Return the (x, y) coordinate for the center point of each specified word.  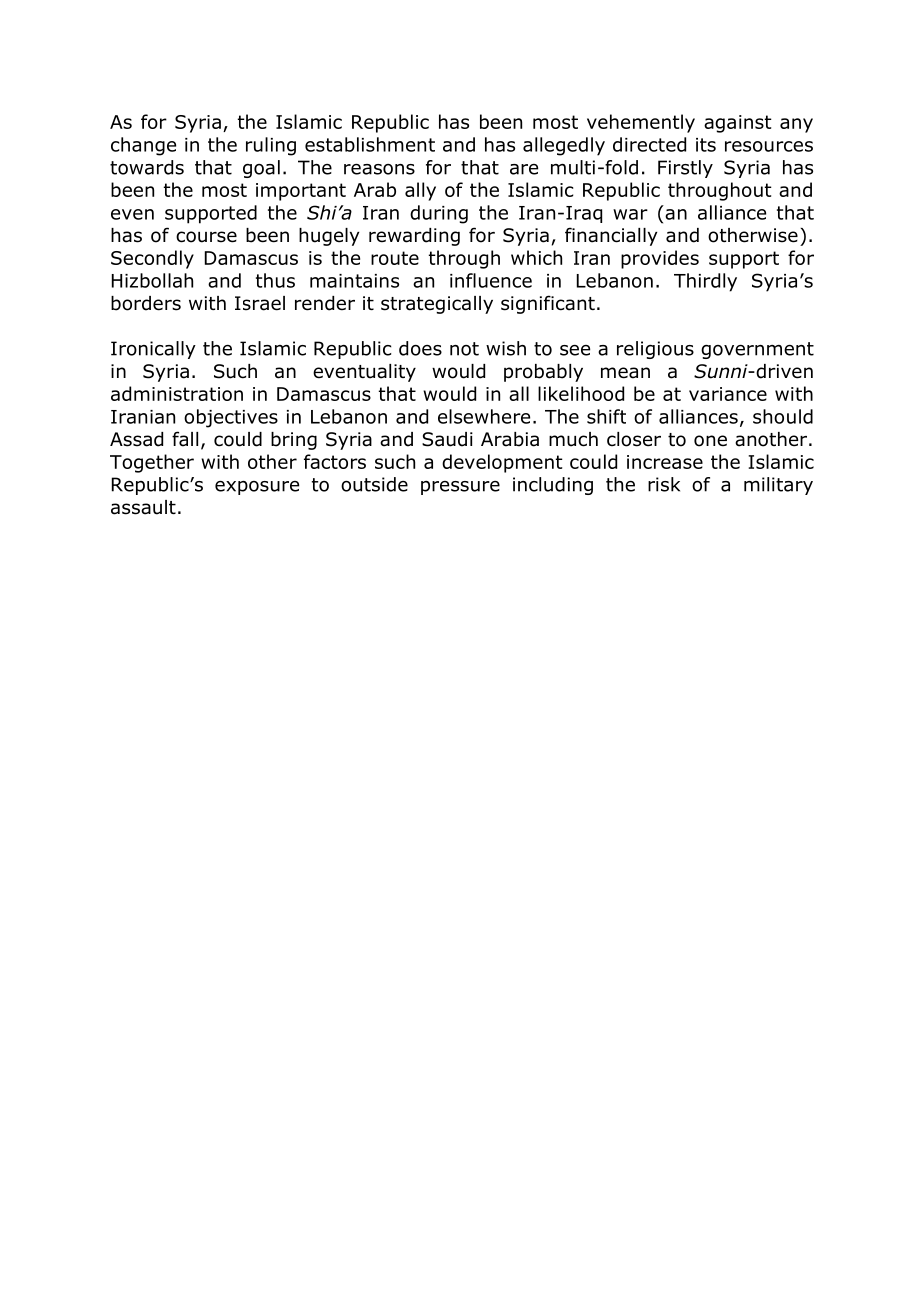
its (706, 145)
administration (177, 393)
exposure (257, 488)
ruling (271, 146)
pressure (460, 488)
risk (664, 484)
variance (728, 394)
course (206, 237)
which (536, 257)
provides (660, 259)
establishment (370, 144)
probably (543, 373)
